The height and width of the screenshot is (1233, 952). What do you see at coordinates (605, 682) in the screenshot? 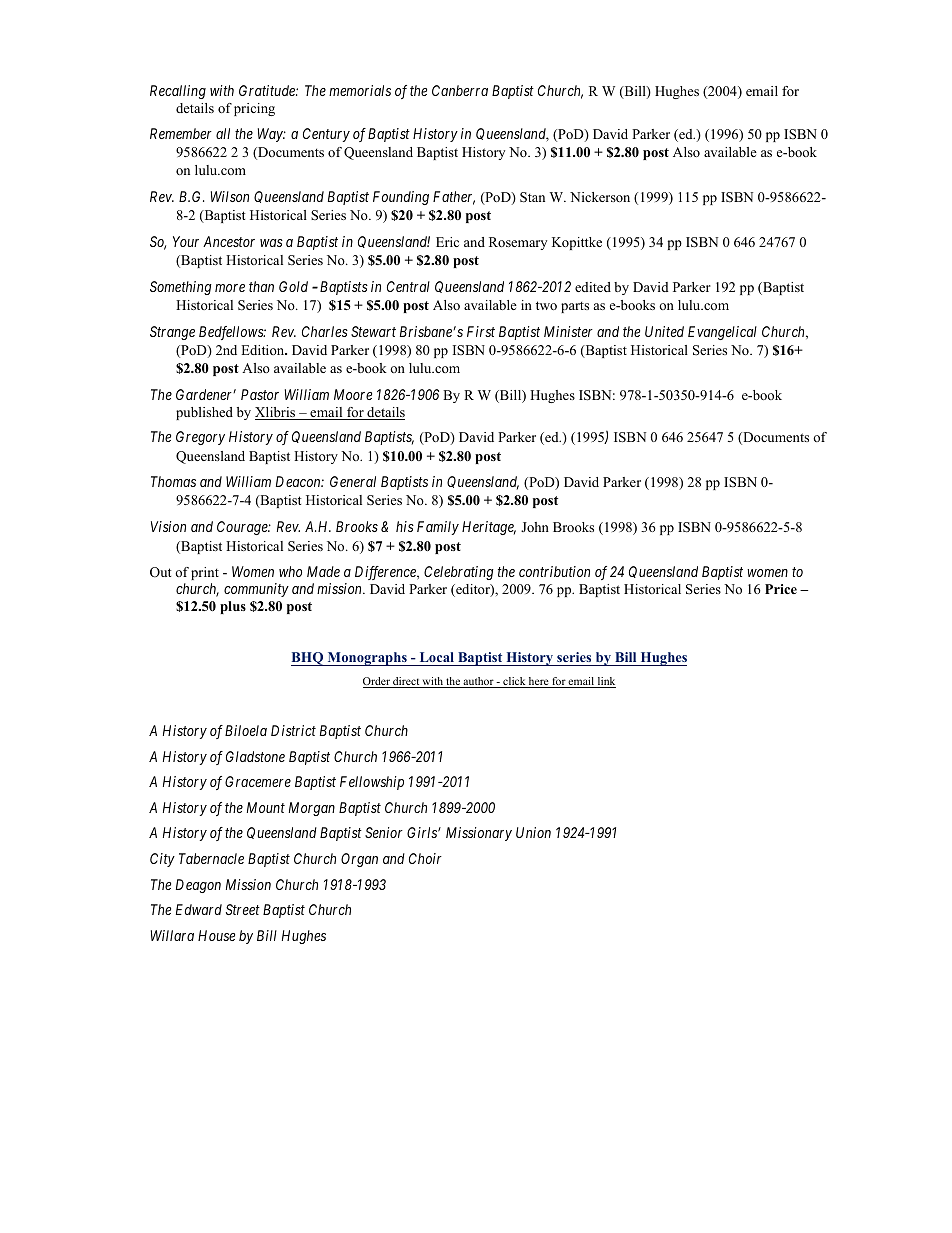
I see `link` at bounding box center [605, 682].
